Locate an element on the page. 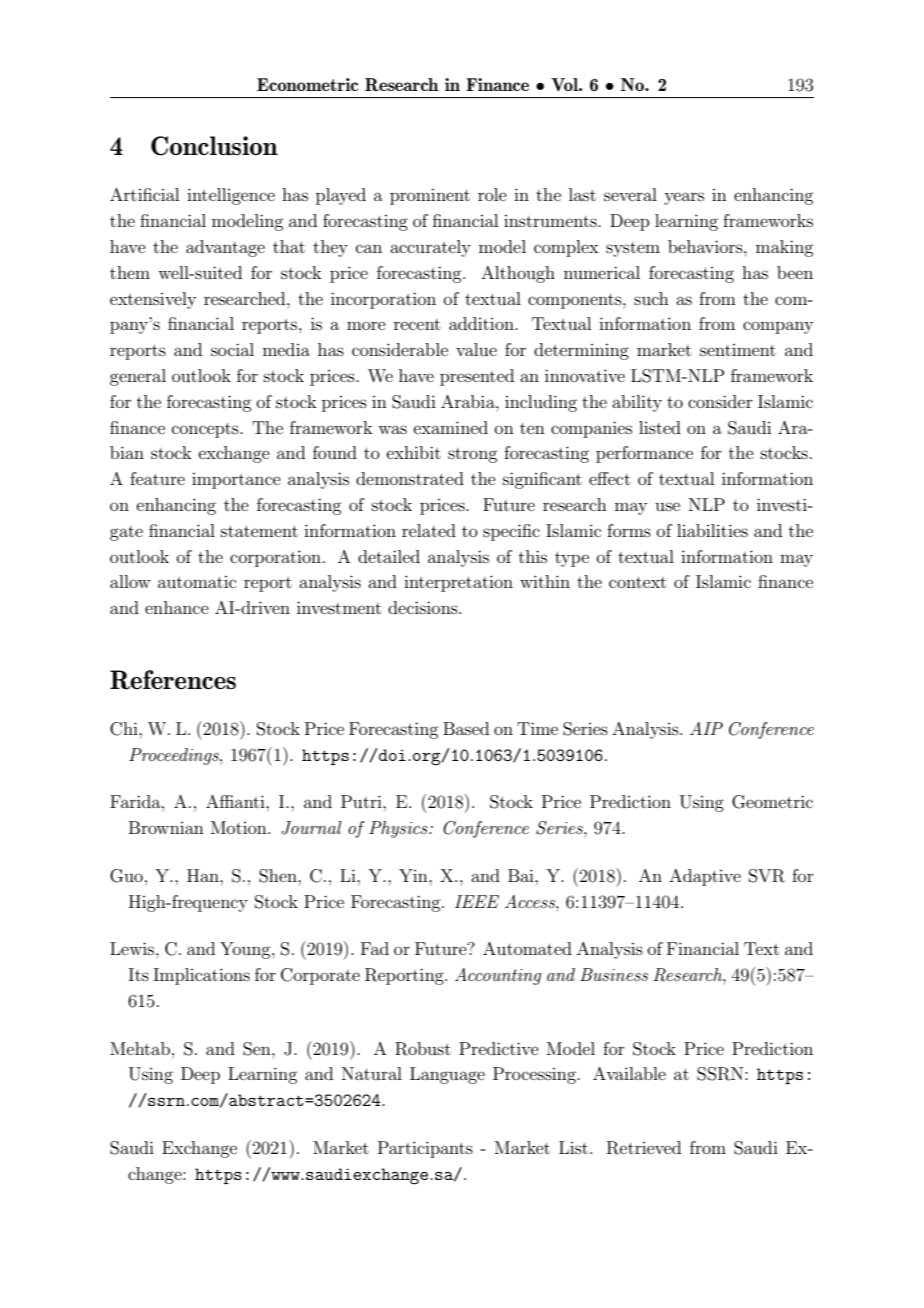  liabilities is located at coordinates (712, 530).
